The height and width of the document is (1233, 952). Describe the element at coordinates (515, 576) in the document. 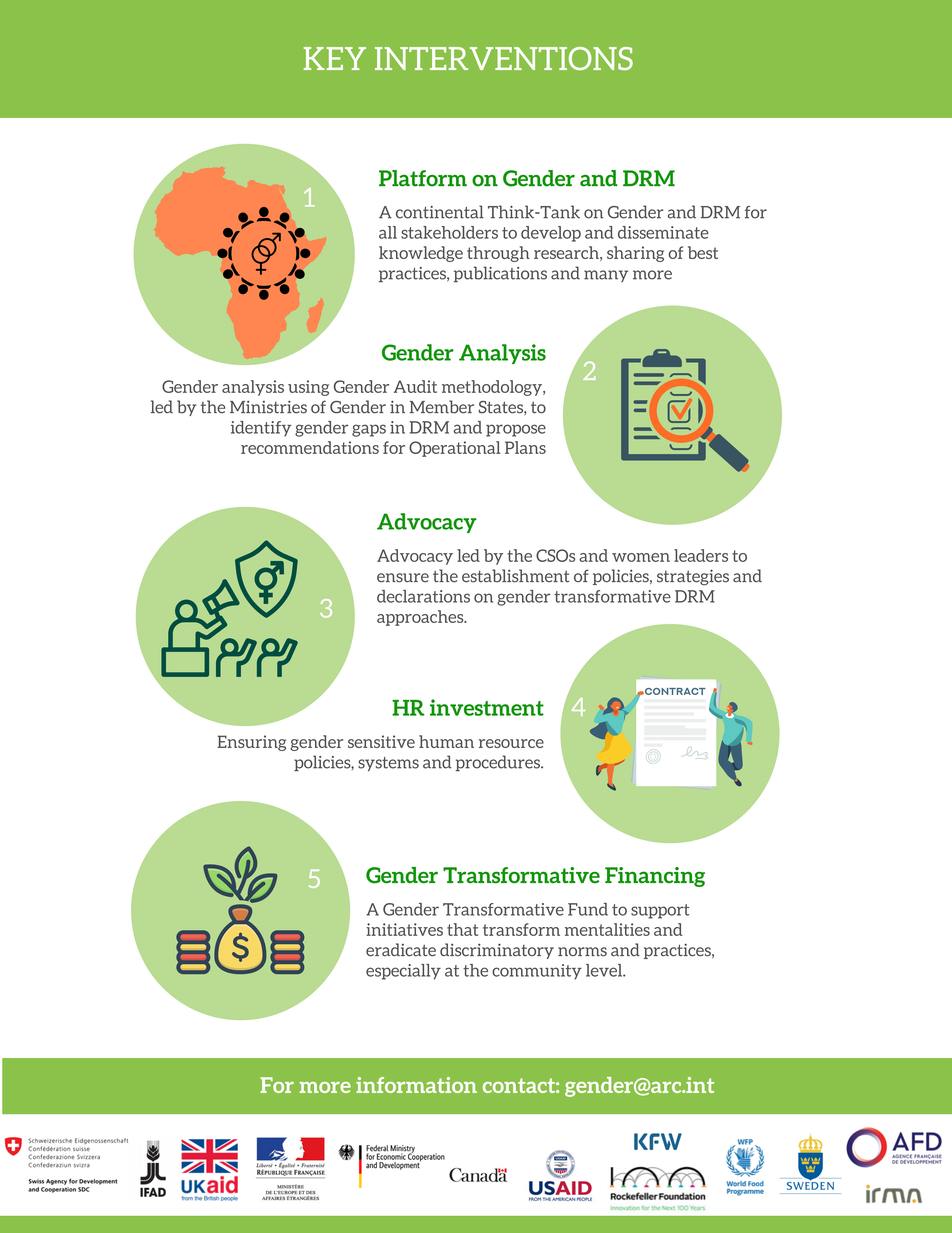

I see `establishment` at that location.
